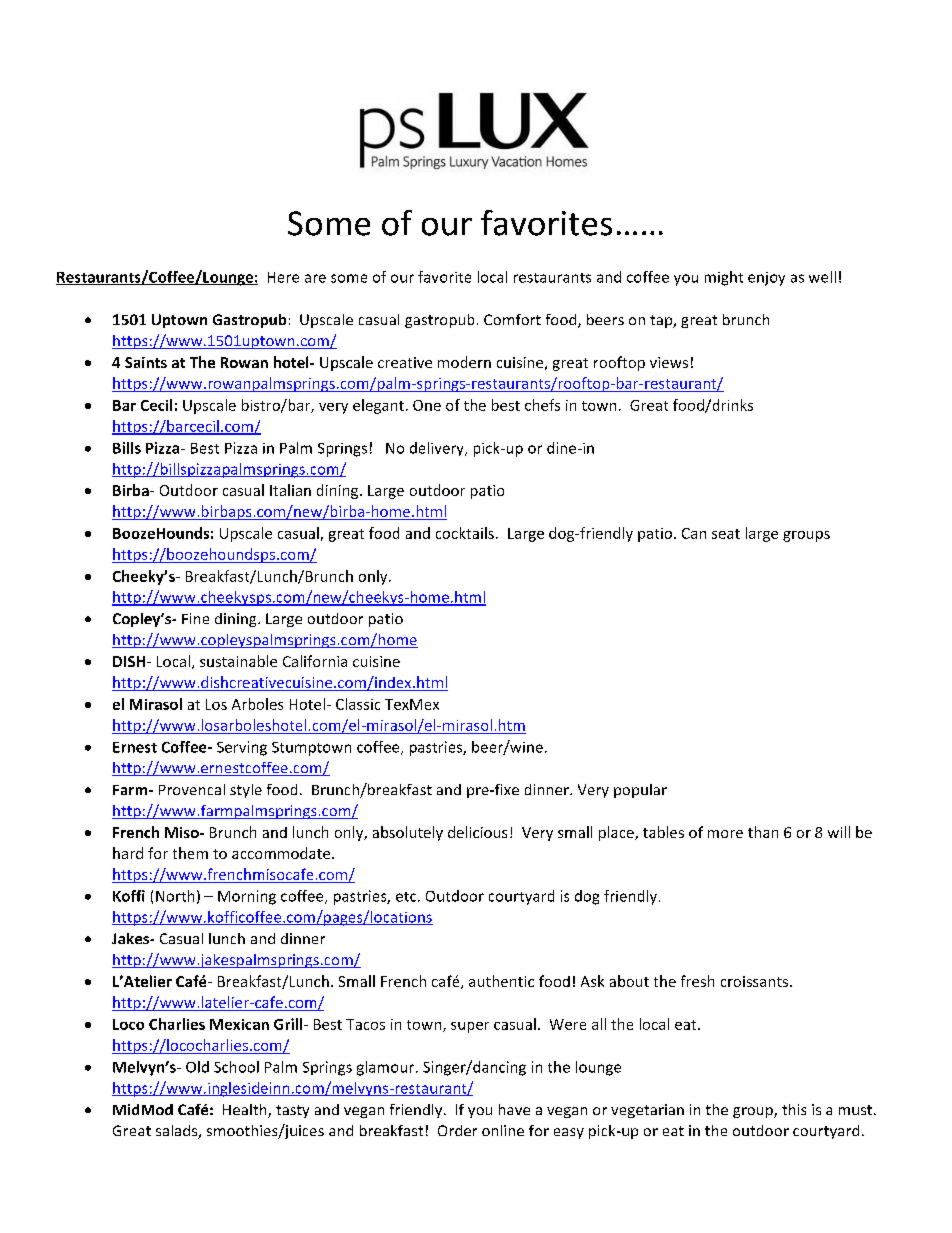 This image has width=952, height=1233. Describe the element at coordinates (283, 277) in the image. I see `Here` at that location.
